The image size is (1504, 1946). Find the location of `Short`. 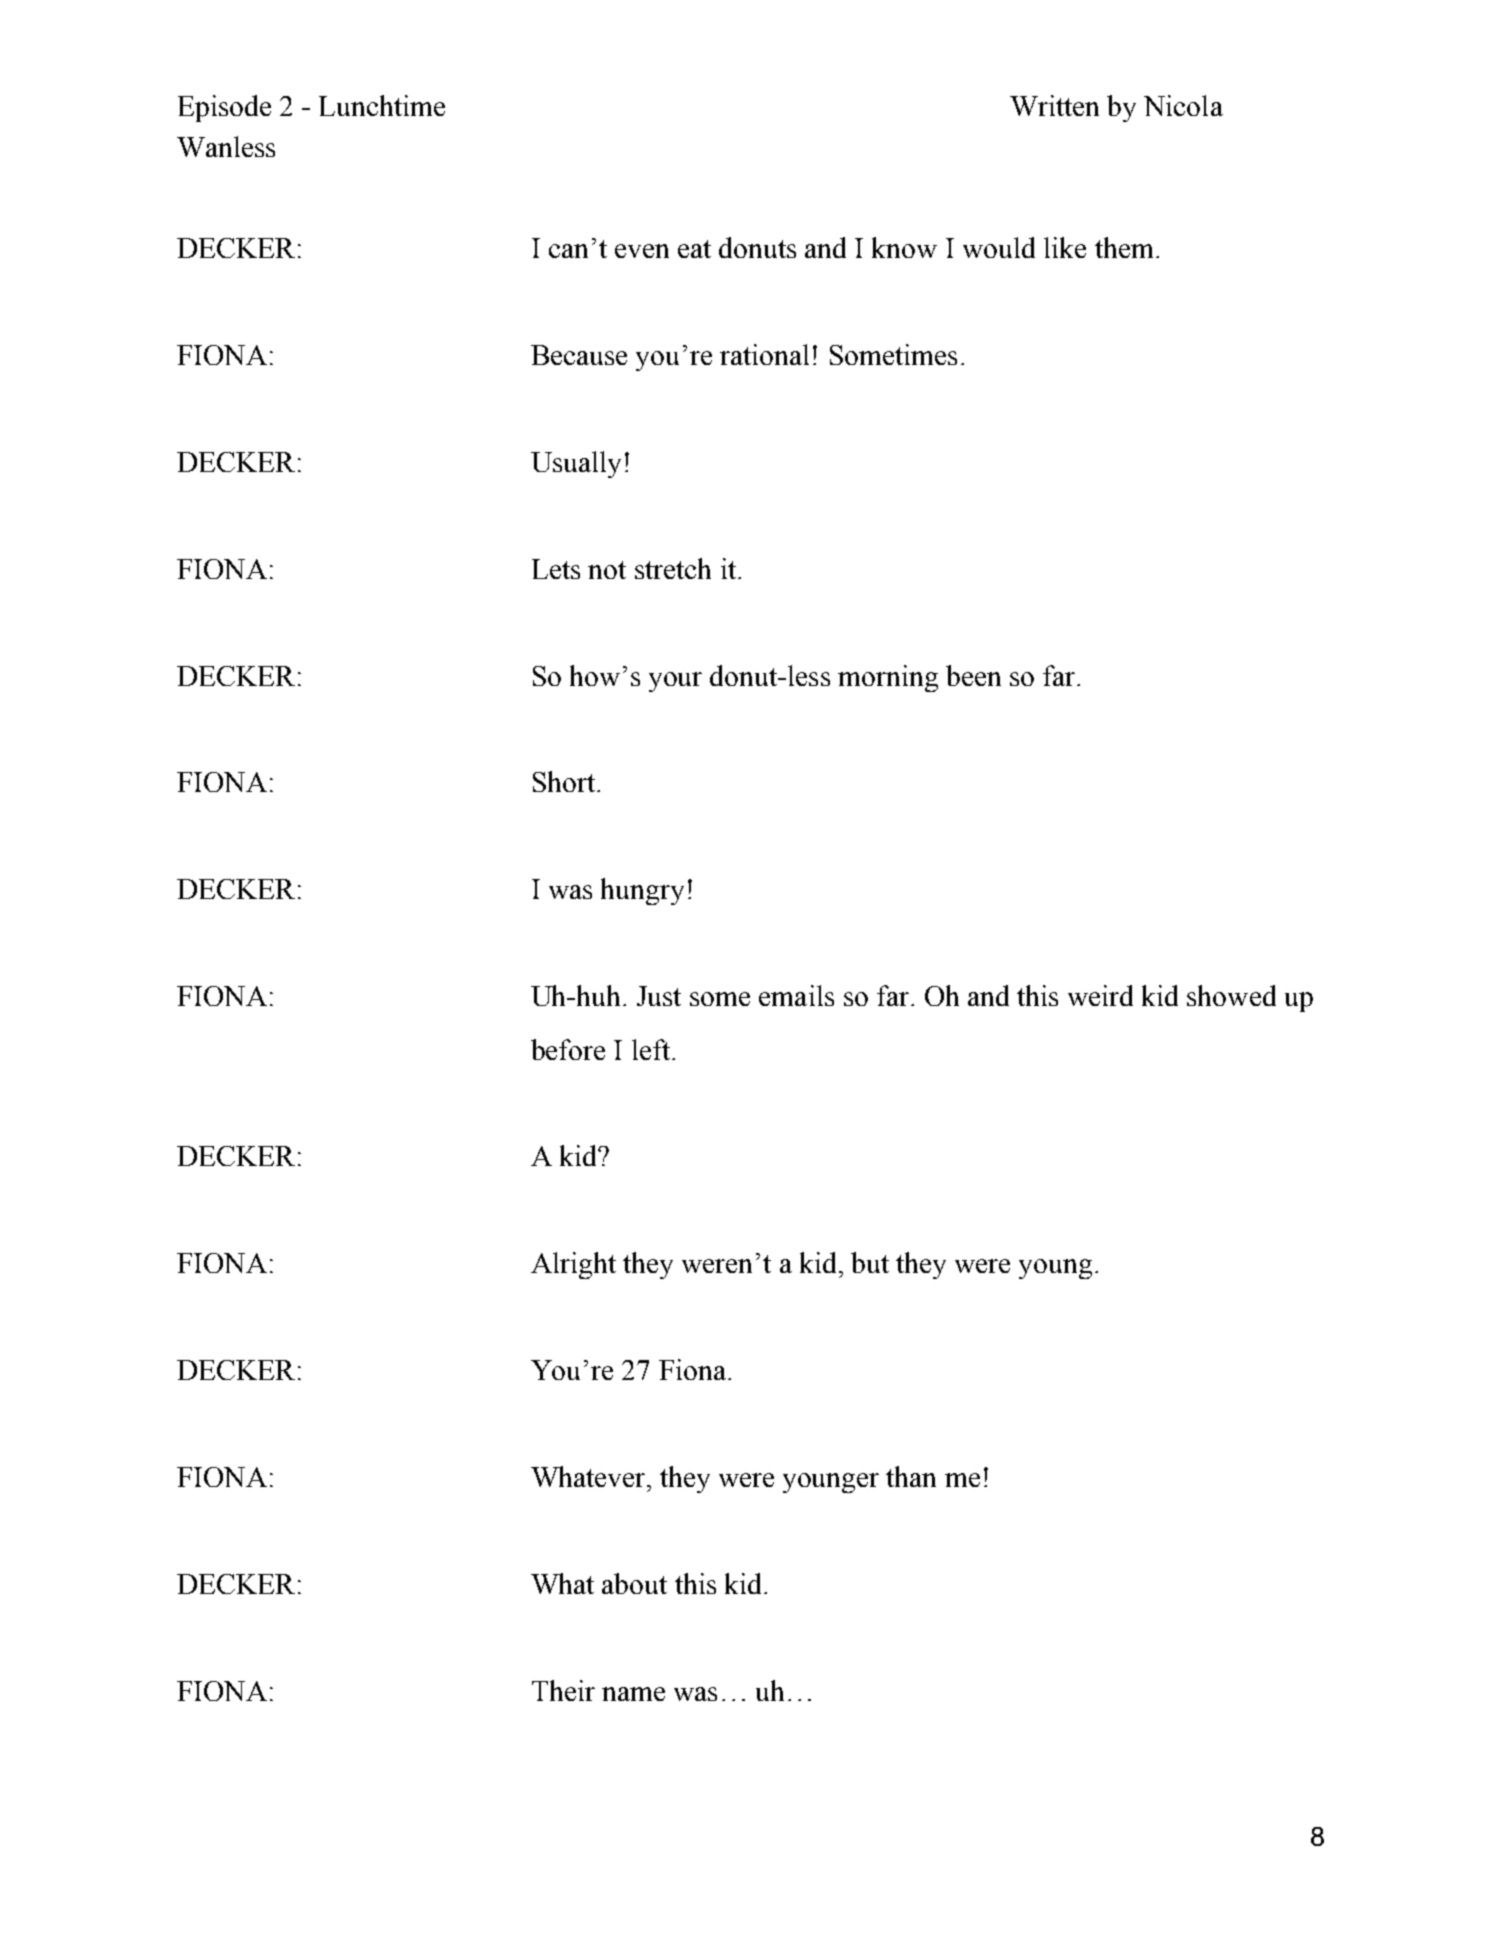

Short is located at coordinates (564, 781).
